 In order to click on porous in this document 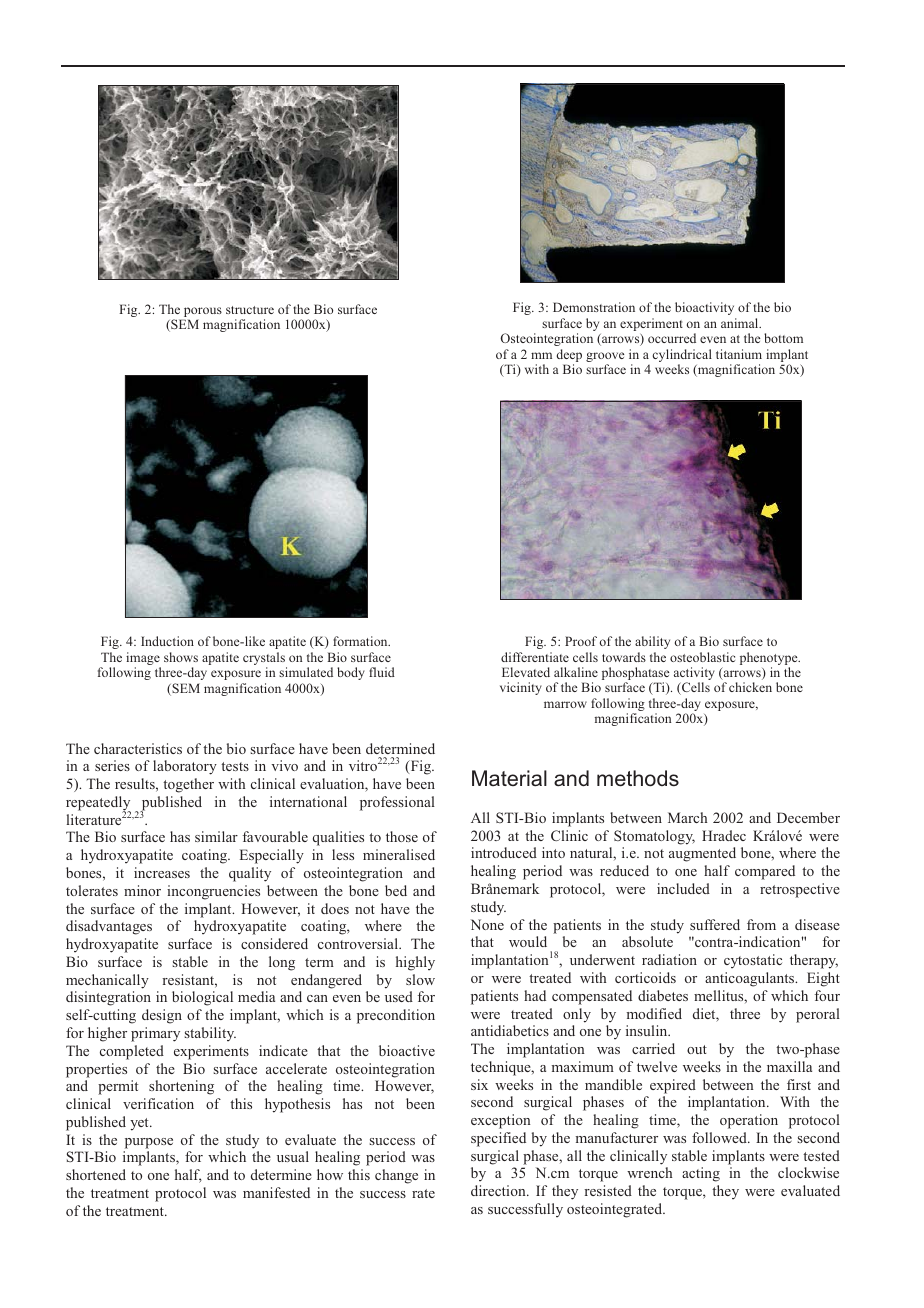, I will do `click(203, 312)`.
